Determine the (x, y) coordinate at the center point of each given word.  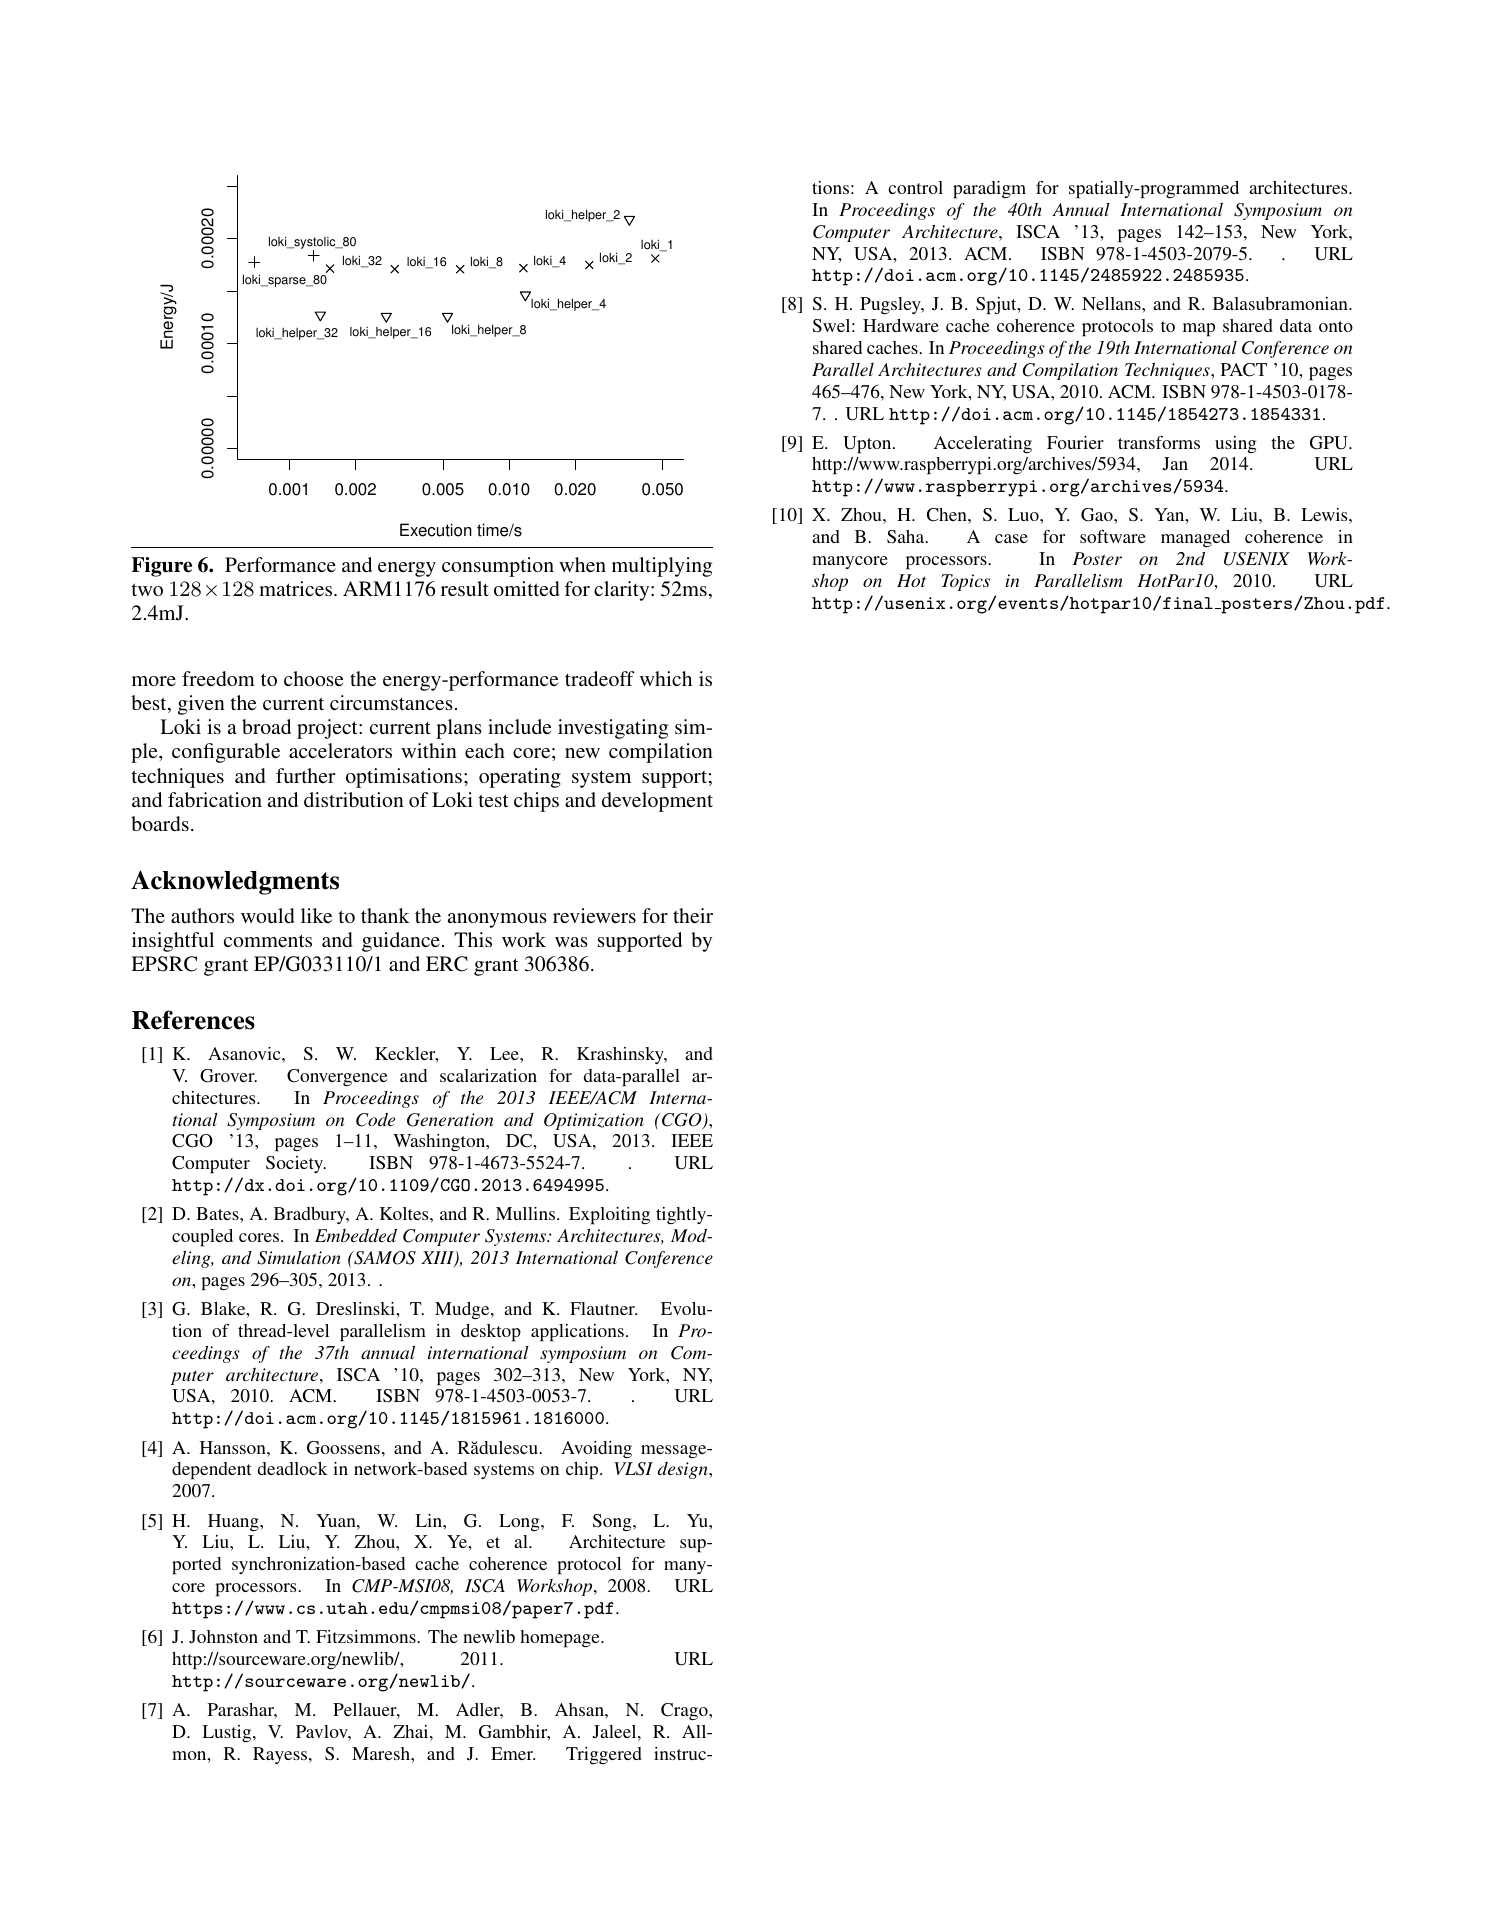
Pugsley (891, 305)
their (693, 915)
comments (268, 940)
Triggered (604, 1755)
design (684, 1470)
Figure (161, 567)
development (657, 802)
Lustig (228, 1733)
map (1199, 330)
